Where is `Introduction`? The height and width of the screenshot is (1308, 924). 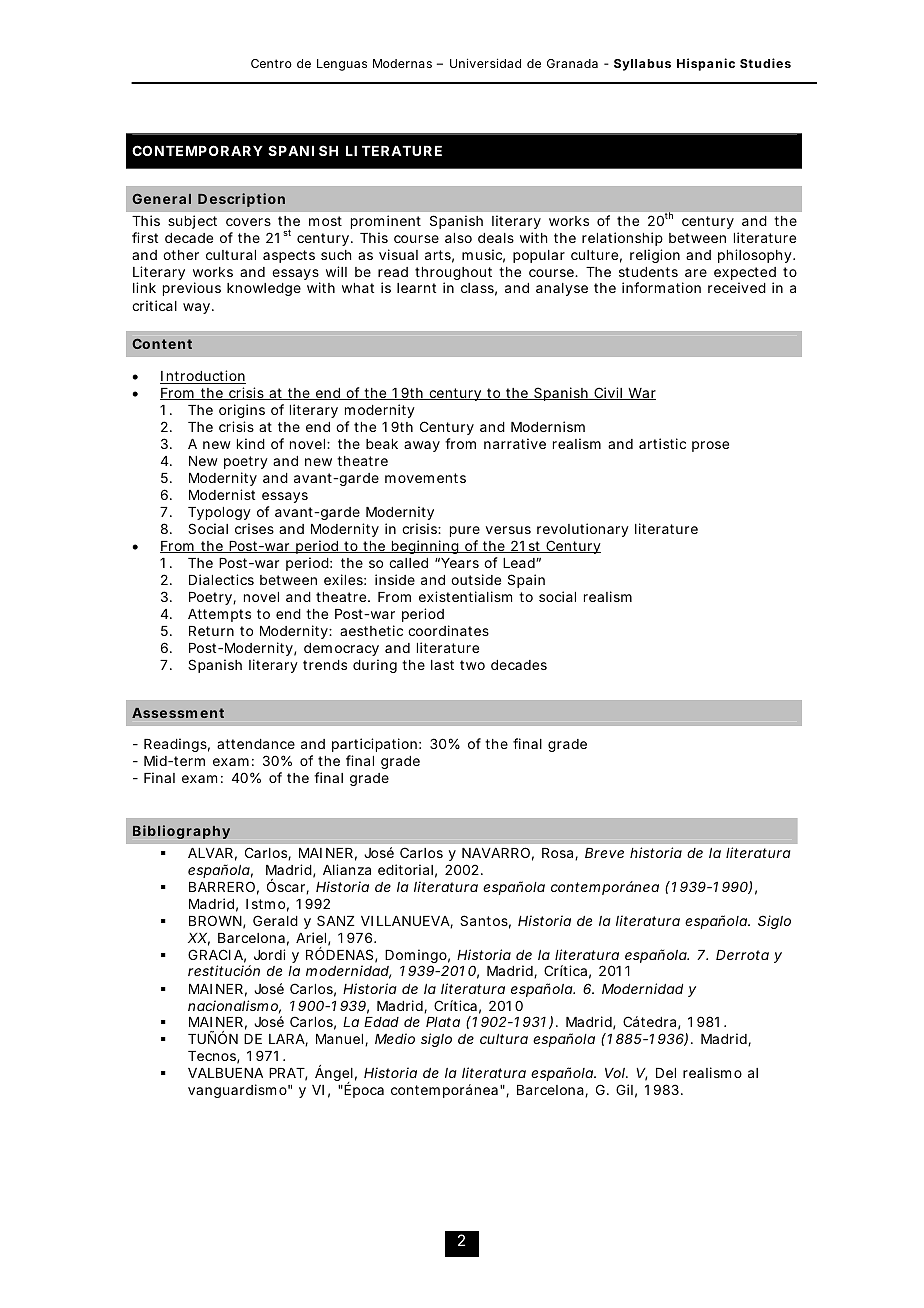 Introduction is located at coordinates (203, 377).
